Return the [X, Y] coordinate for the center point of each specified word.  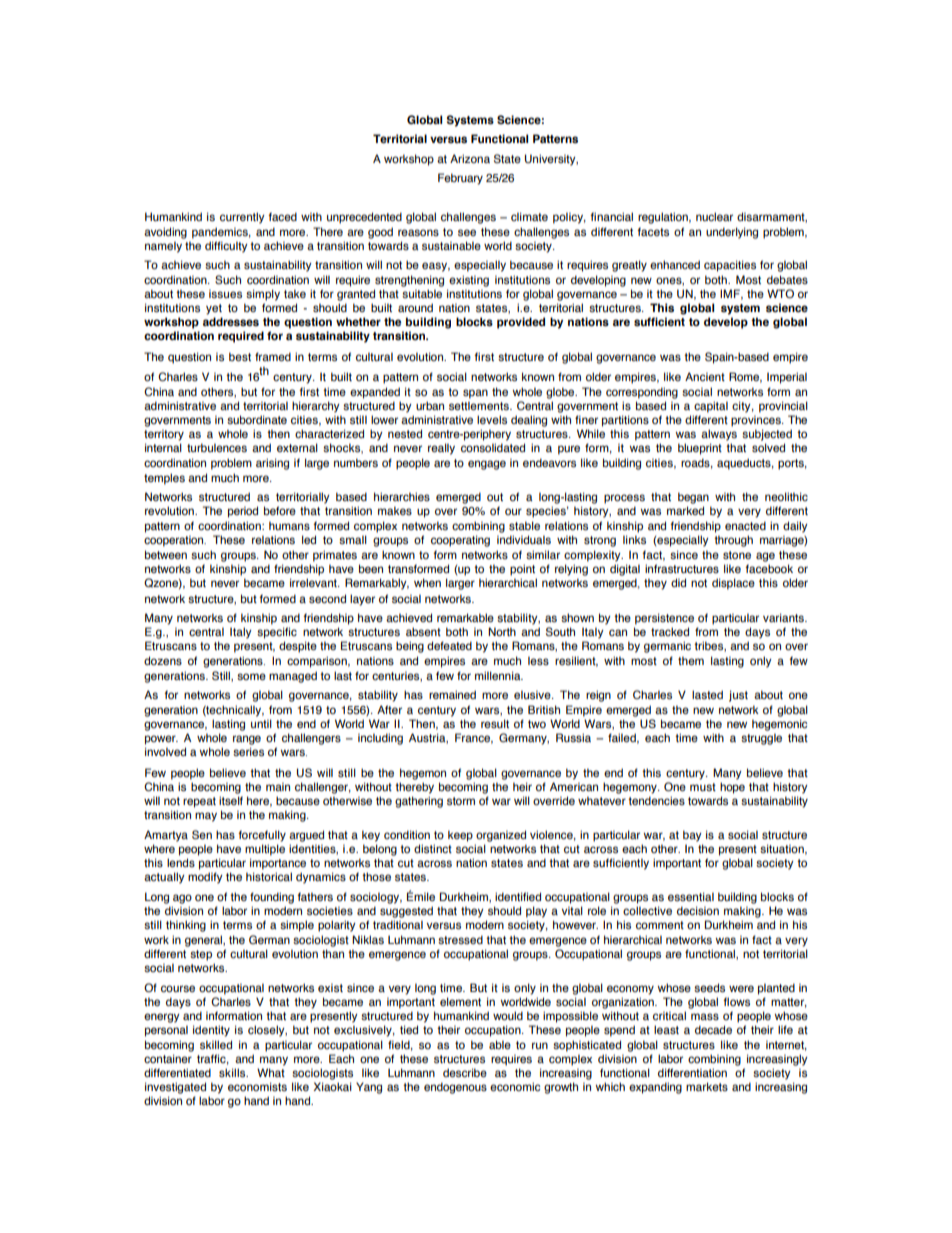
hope [732, 788]
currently [242, 218]
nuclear [714, 216]
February [460, 179]
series [248, 751]
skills [233, 1072]
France [474, 738]
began [693, 498]
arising [272, 464]
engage [487, 465]
